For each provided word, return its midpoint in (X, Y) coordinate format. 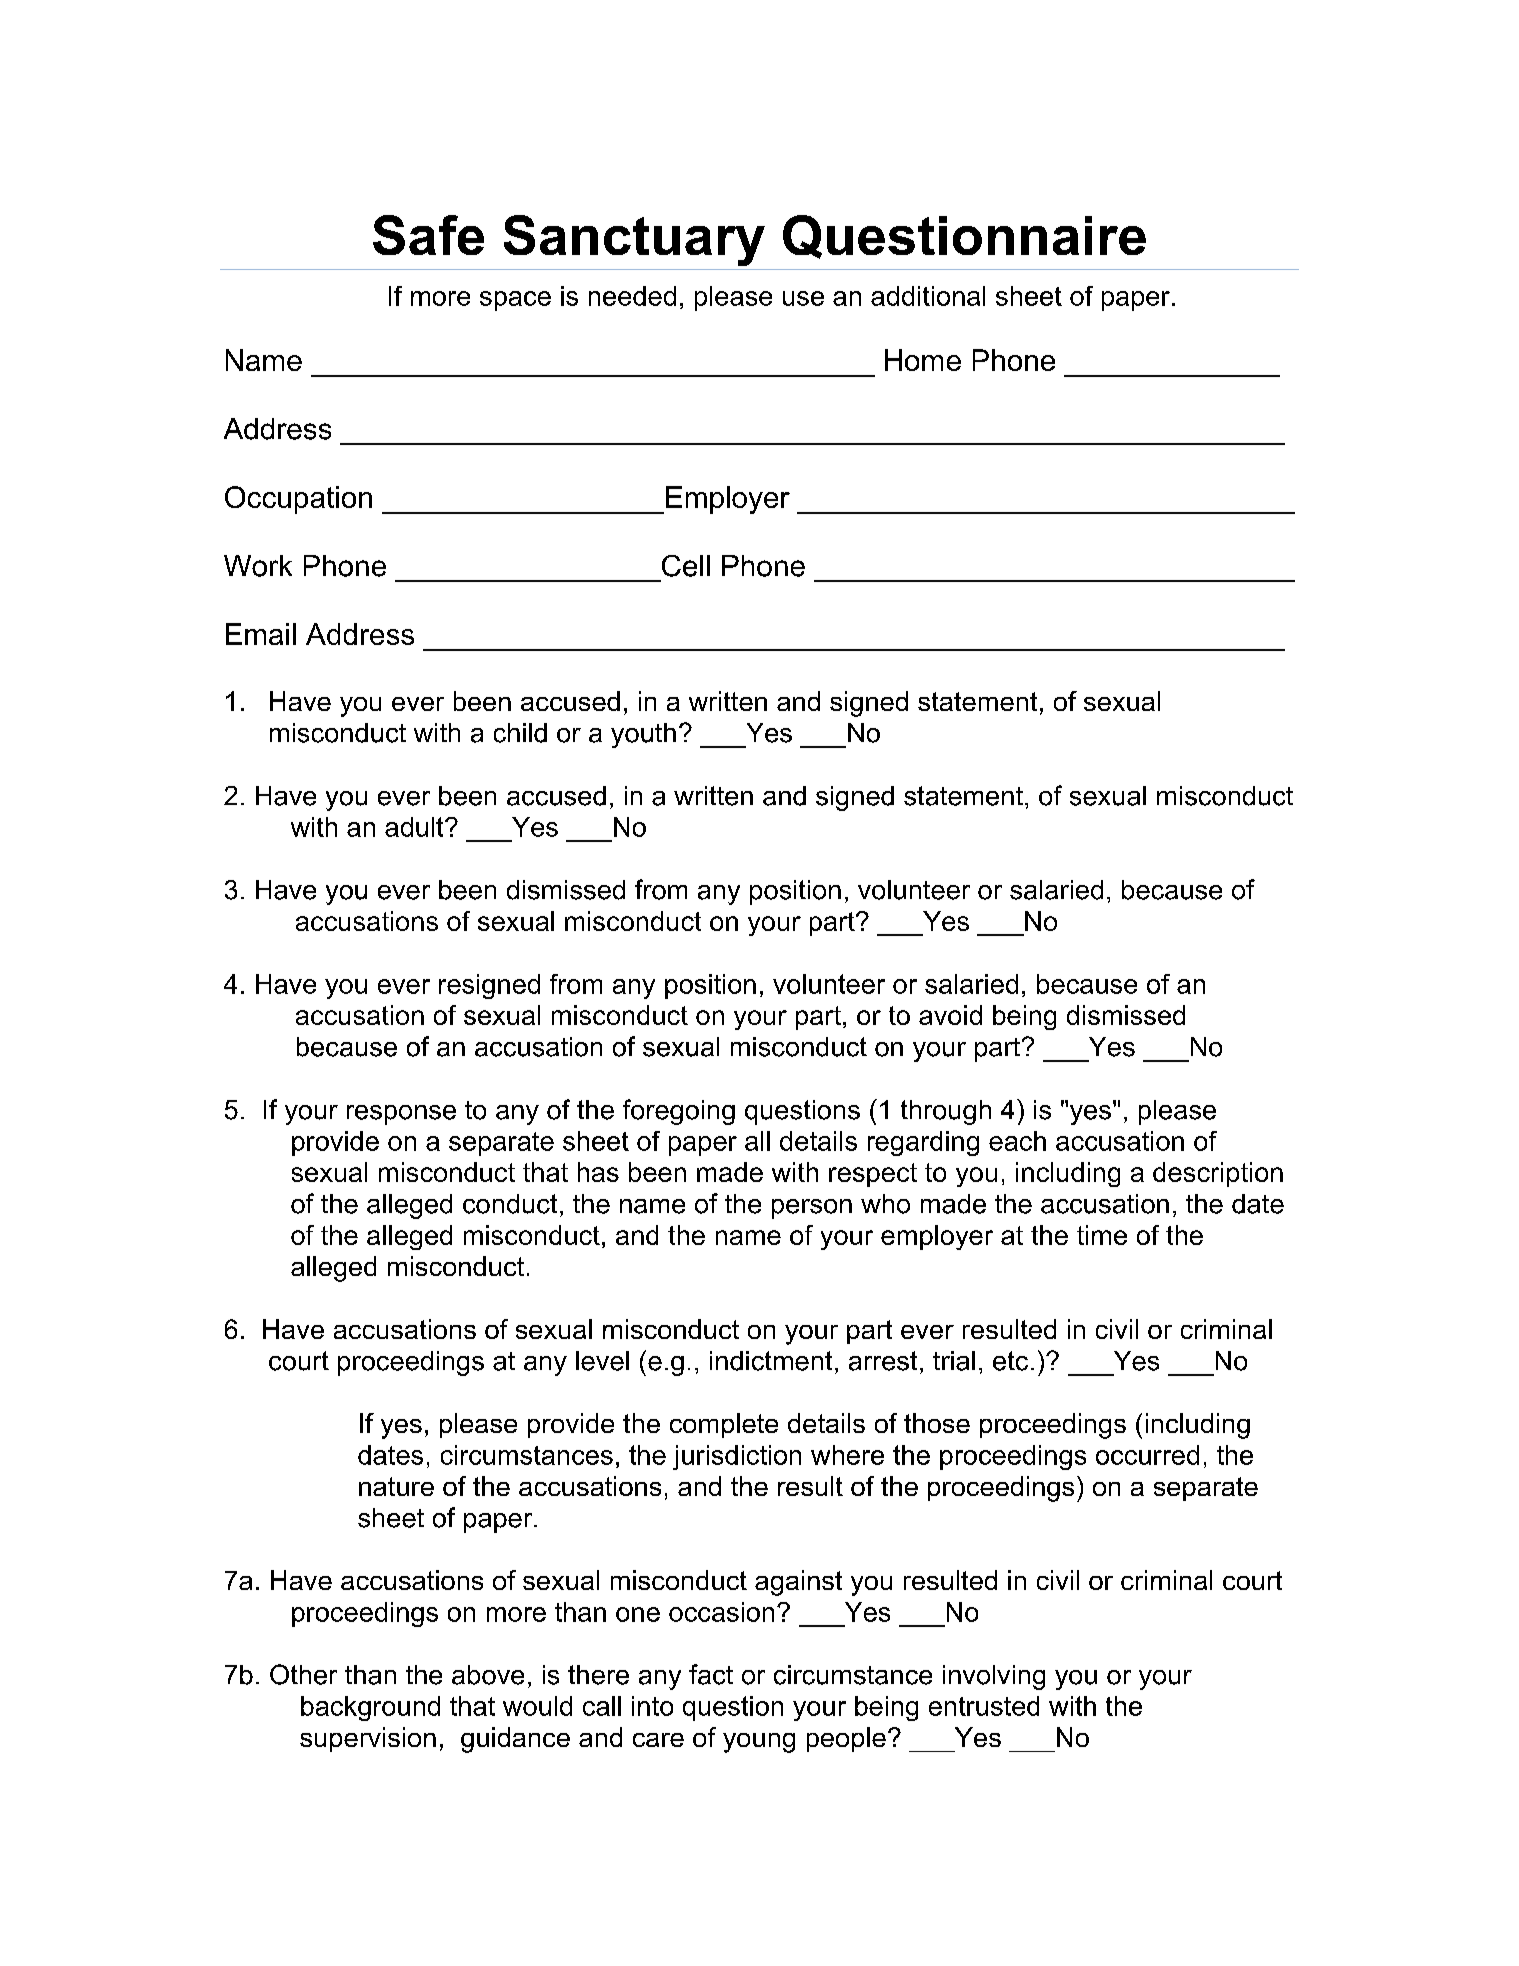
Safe (428, 235)
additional (928, 296)
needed (632, 296)
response (401, 1115)
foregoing (679, 1112)
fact (711, 1674)
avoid (950, 1015)
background (370, 1708)
